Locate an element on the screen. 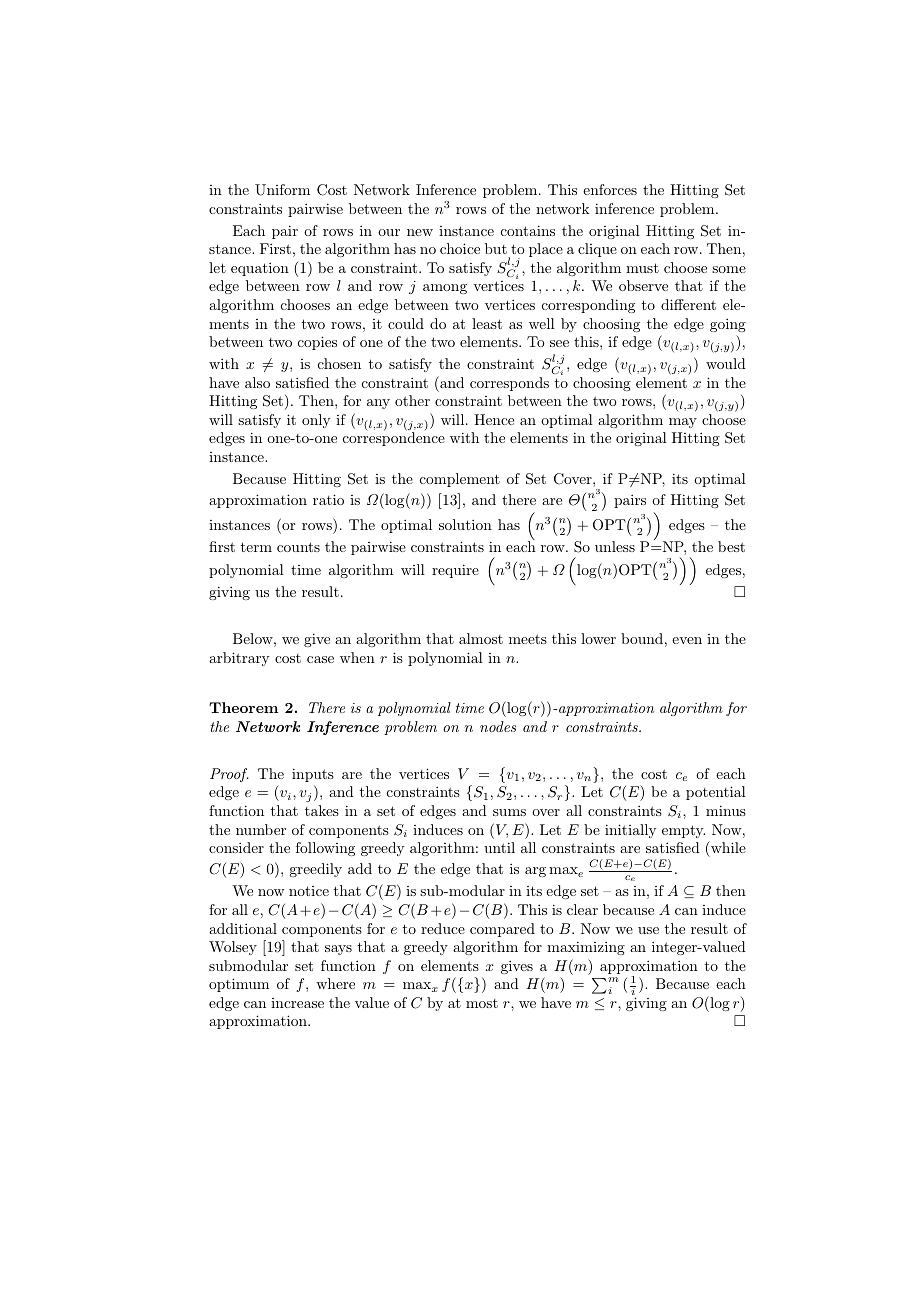  sums is located at coordinates (509, 812).
